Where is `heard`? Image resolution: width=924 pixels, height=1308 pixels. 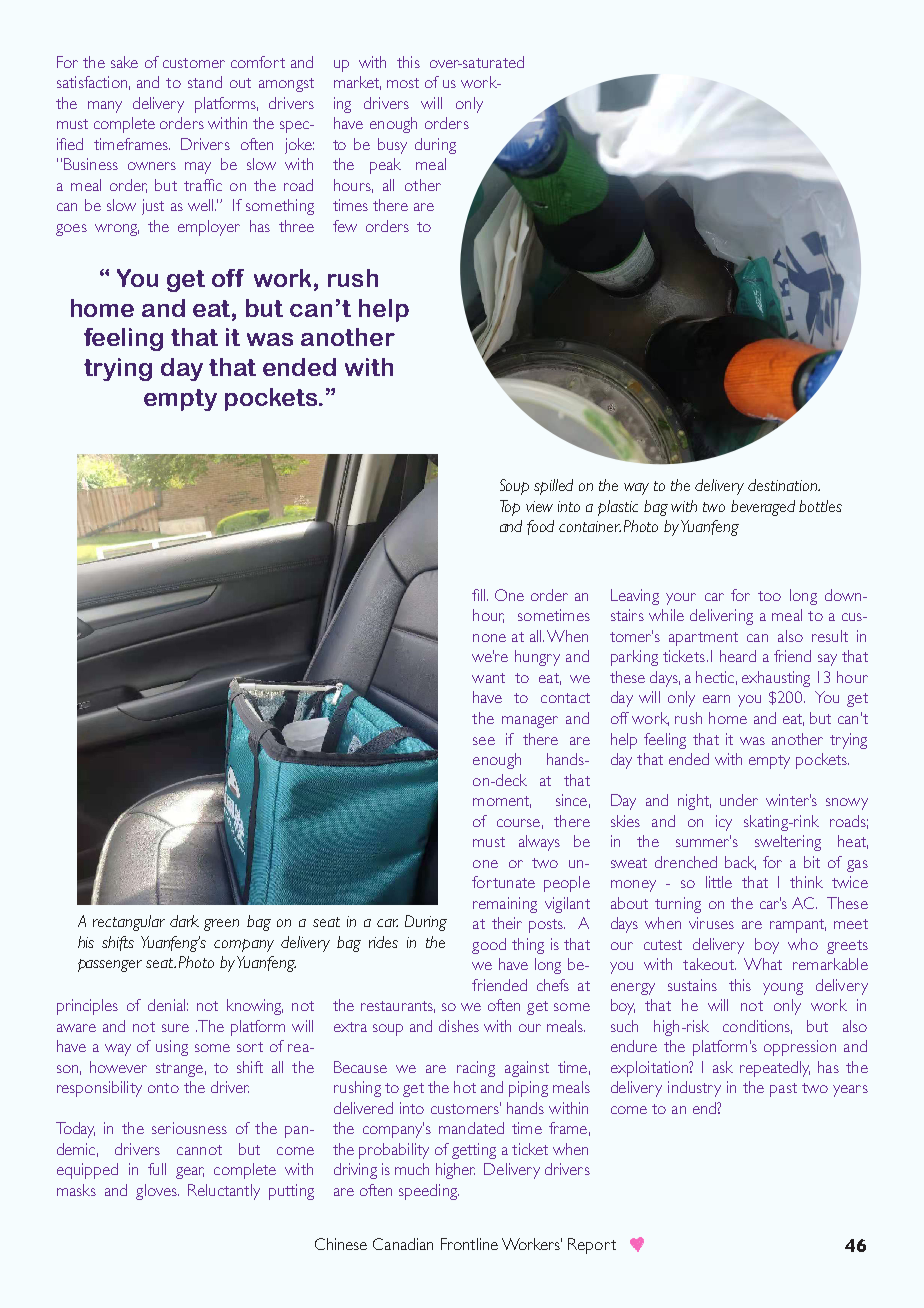
heard is located at coordinates (738, 656).
